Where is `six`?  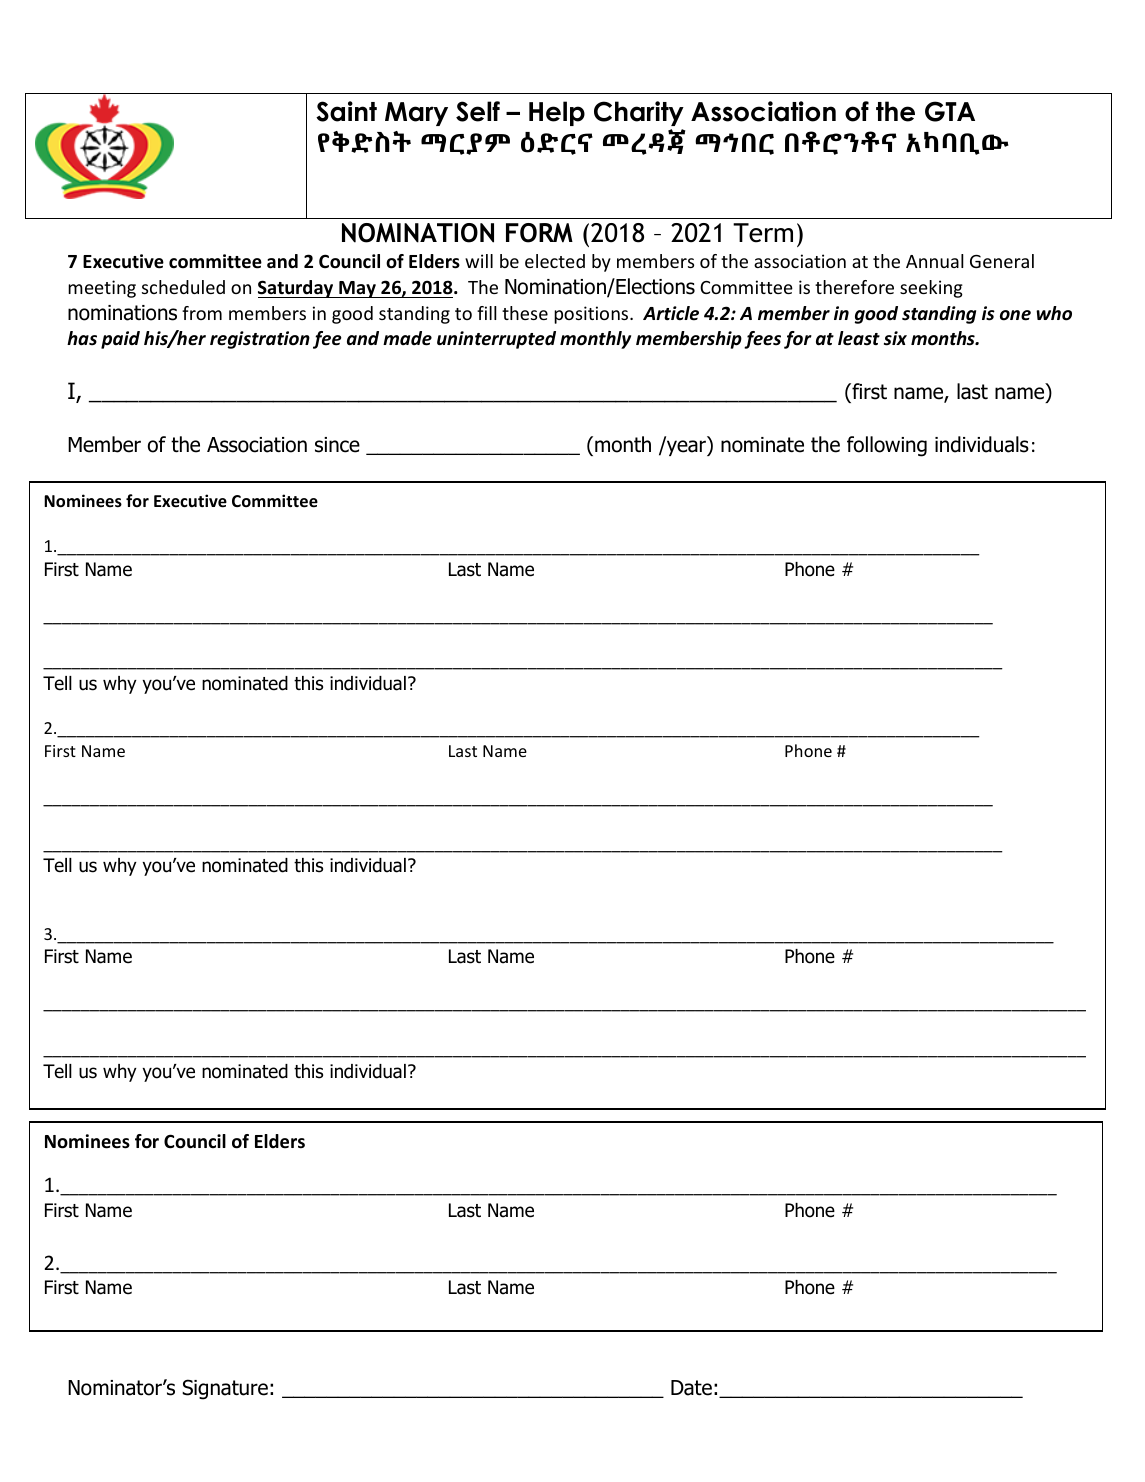
six is located at coordinates (895, 338).
